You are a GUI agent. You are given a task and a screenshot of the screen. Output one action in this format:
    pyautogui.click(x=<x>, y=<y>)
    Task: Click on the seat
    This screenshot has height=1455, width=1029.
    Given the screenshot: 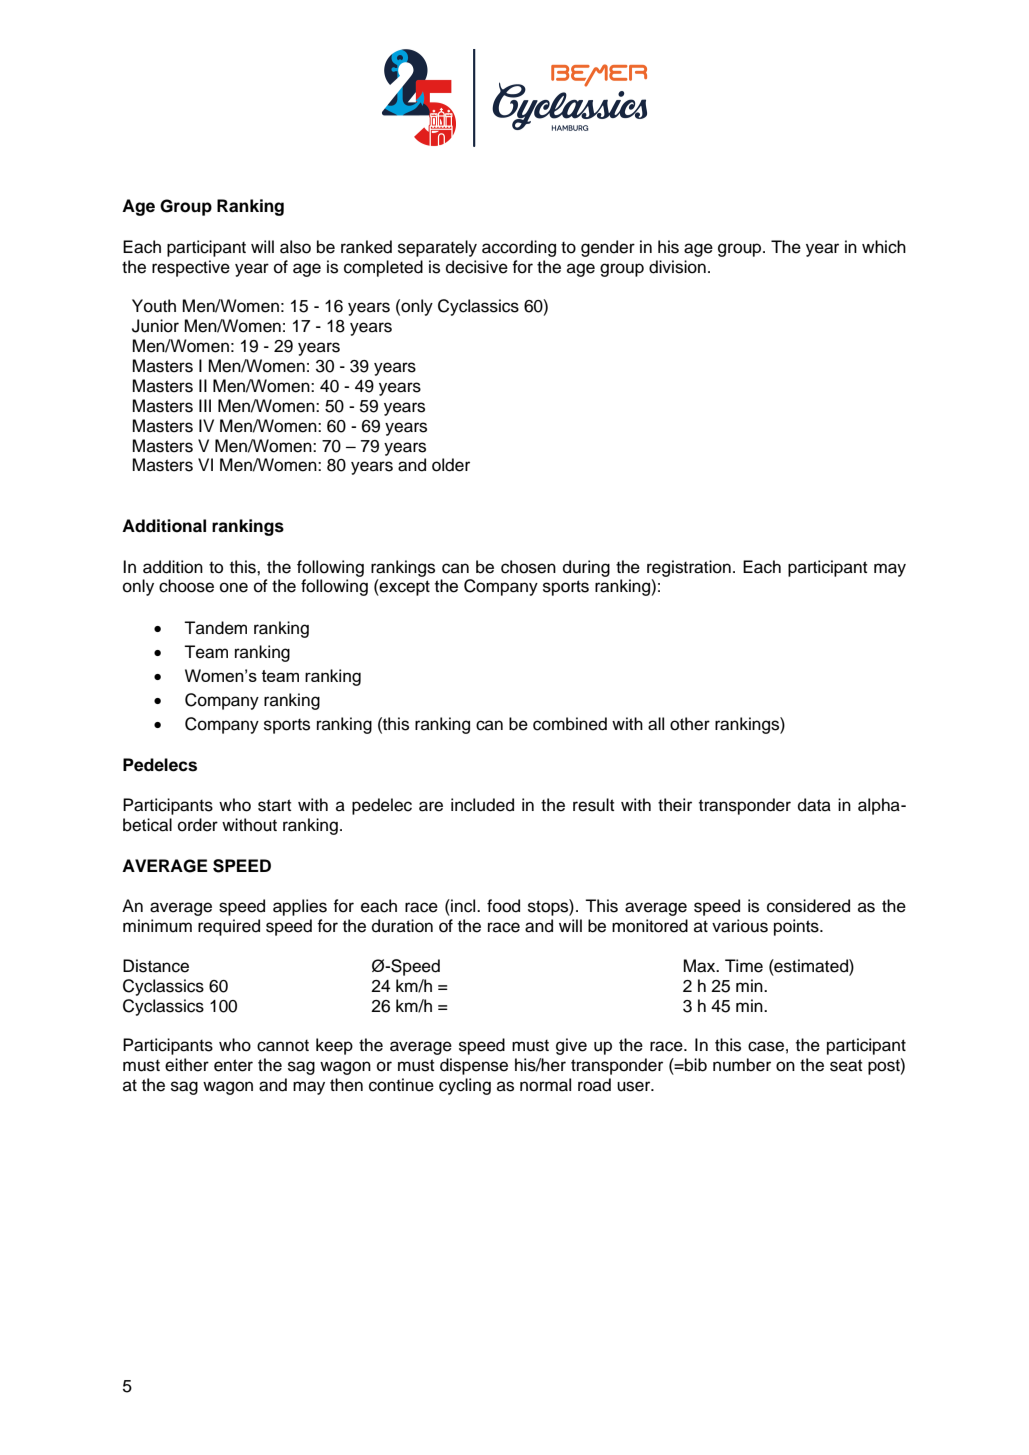 What is the action you would take?
    pyautogui.click(x=846, y=1065)
